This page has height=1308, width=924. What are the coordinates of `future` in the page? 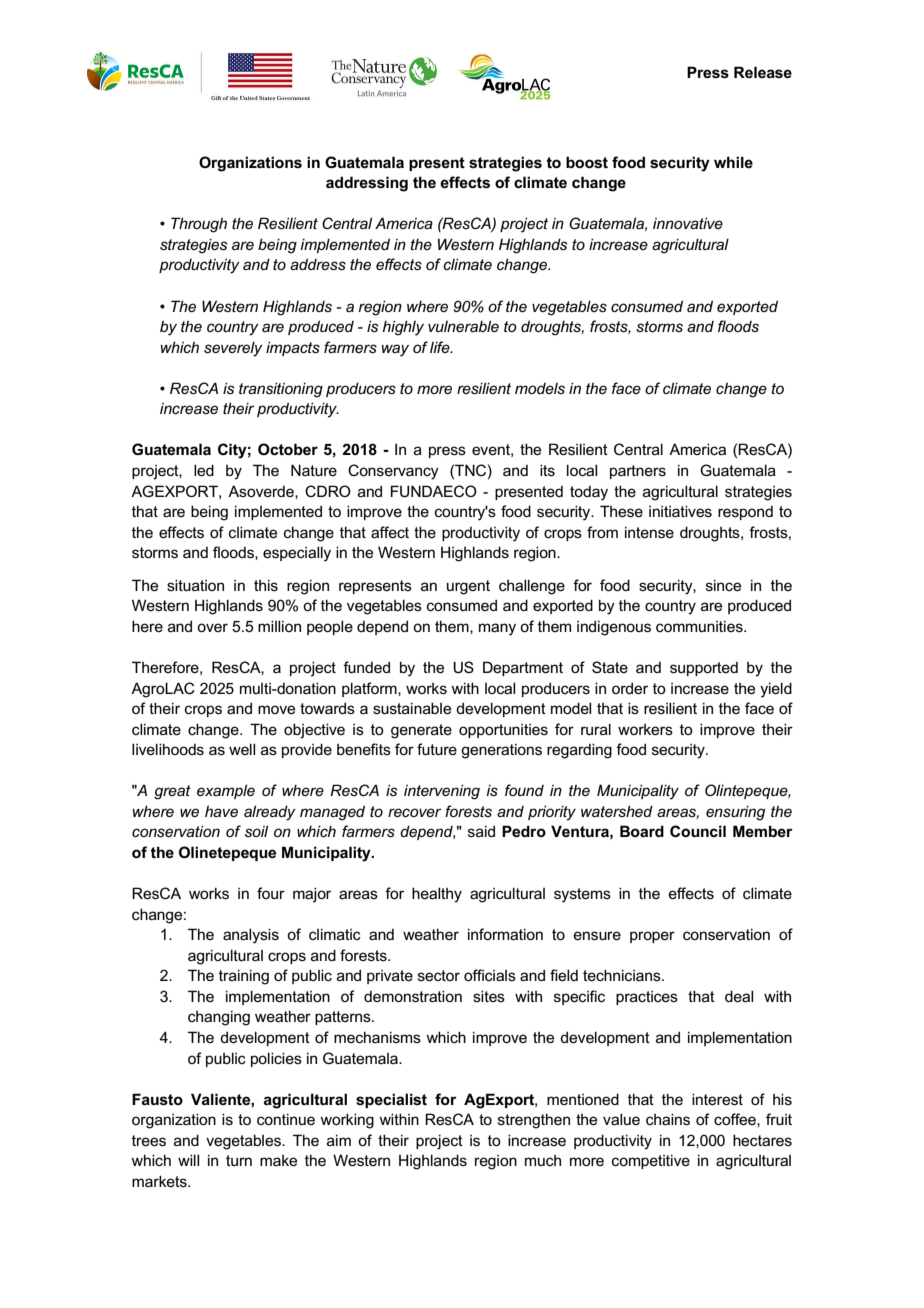 It's located at (437, 749).
